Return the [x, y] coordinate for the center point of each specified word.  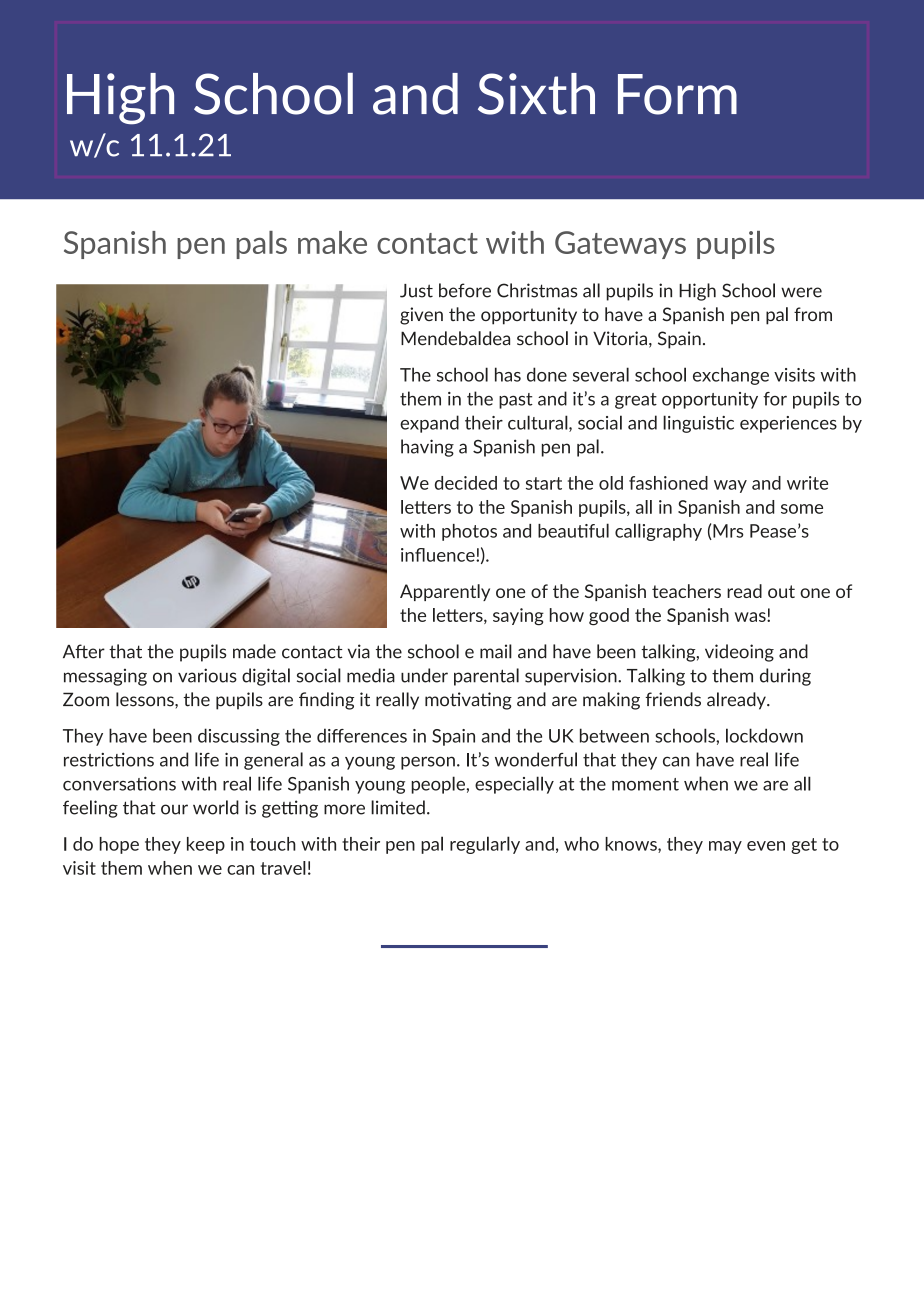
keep [206, 845]
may [725, 847]
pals [261, 245]
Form [677, 94]
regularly [485, 845]
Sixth [536, 94]
